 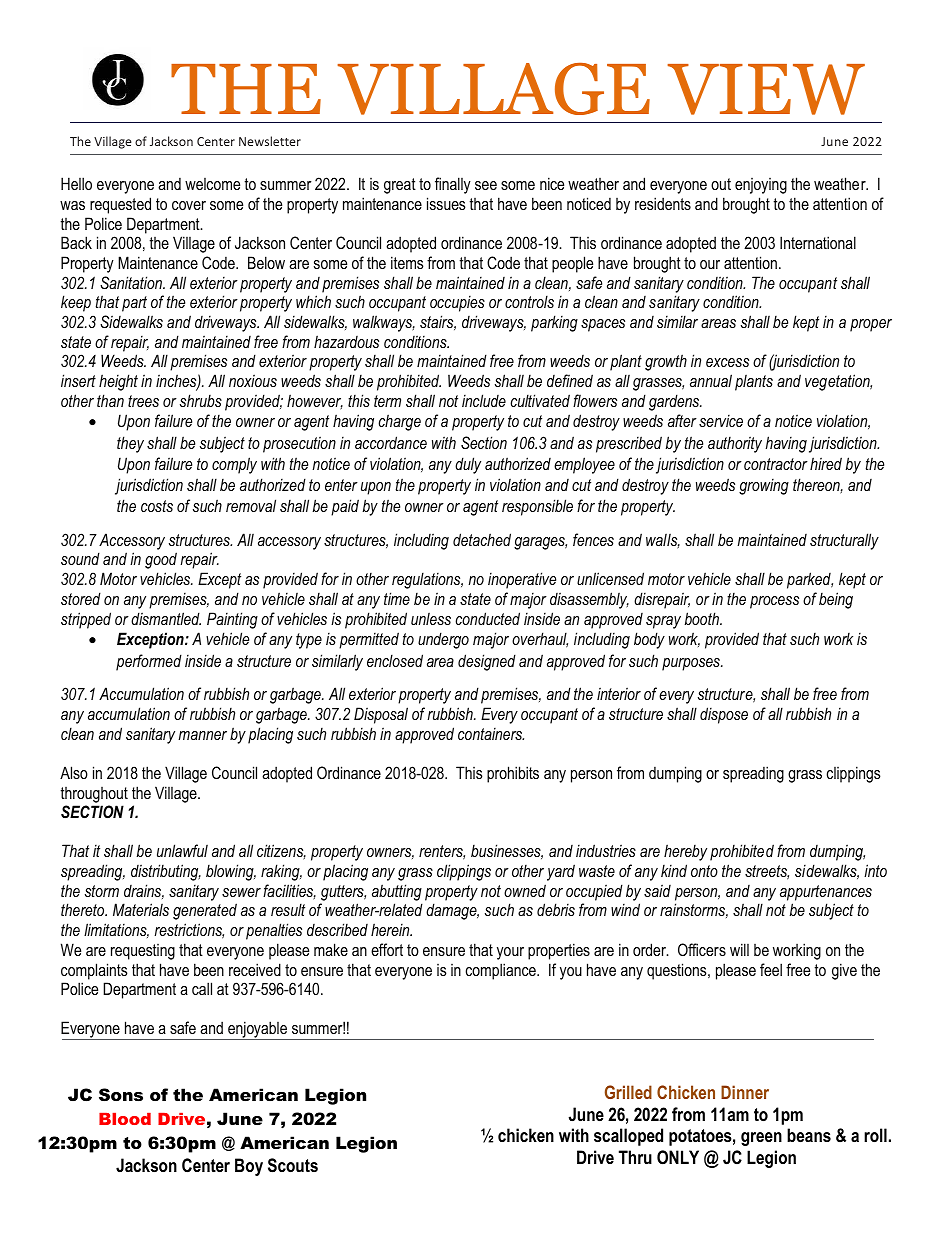 What do you see at coordinates (761, 1139) in the screenshot?
I see `green` at bounding box center [761, 1139].
